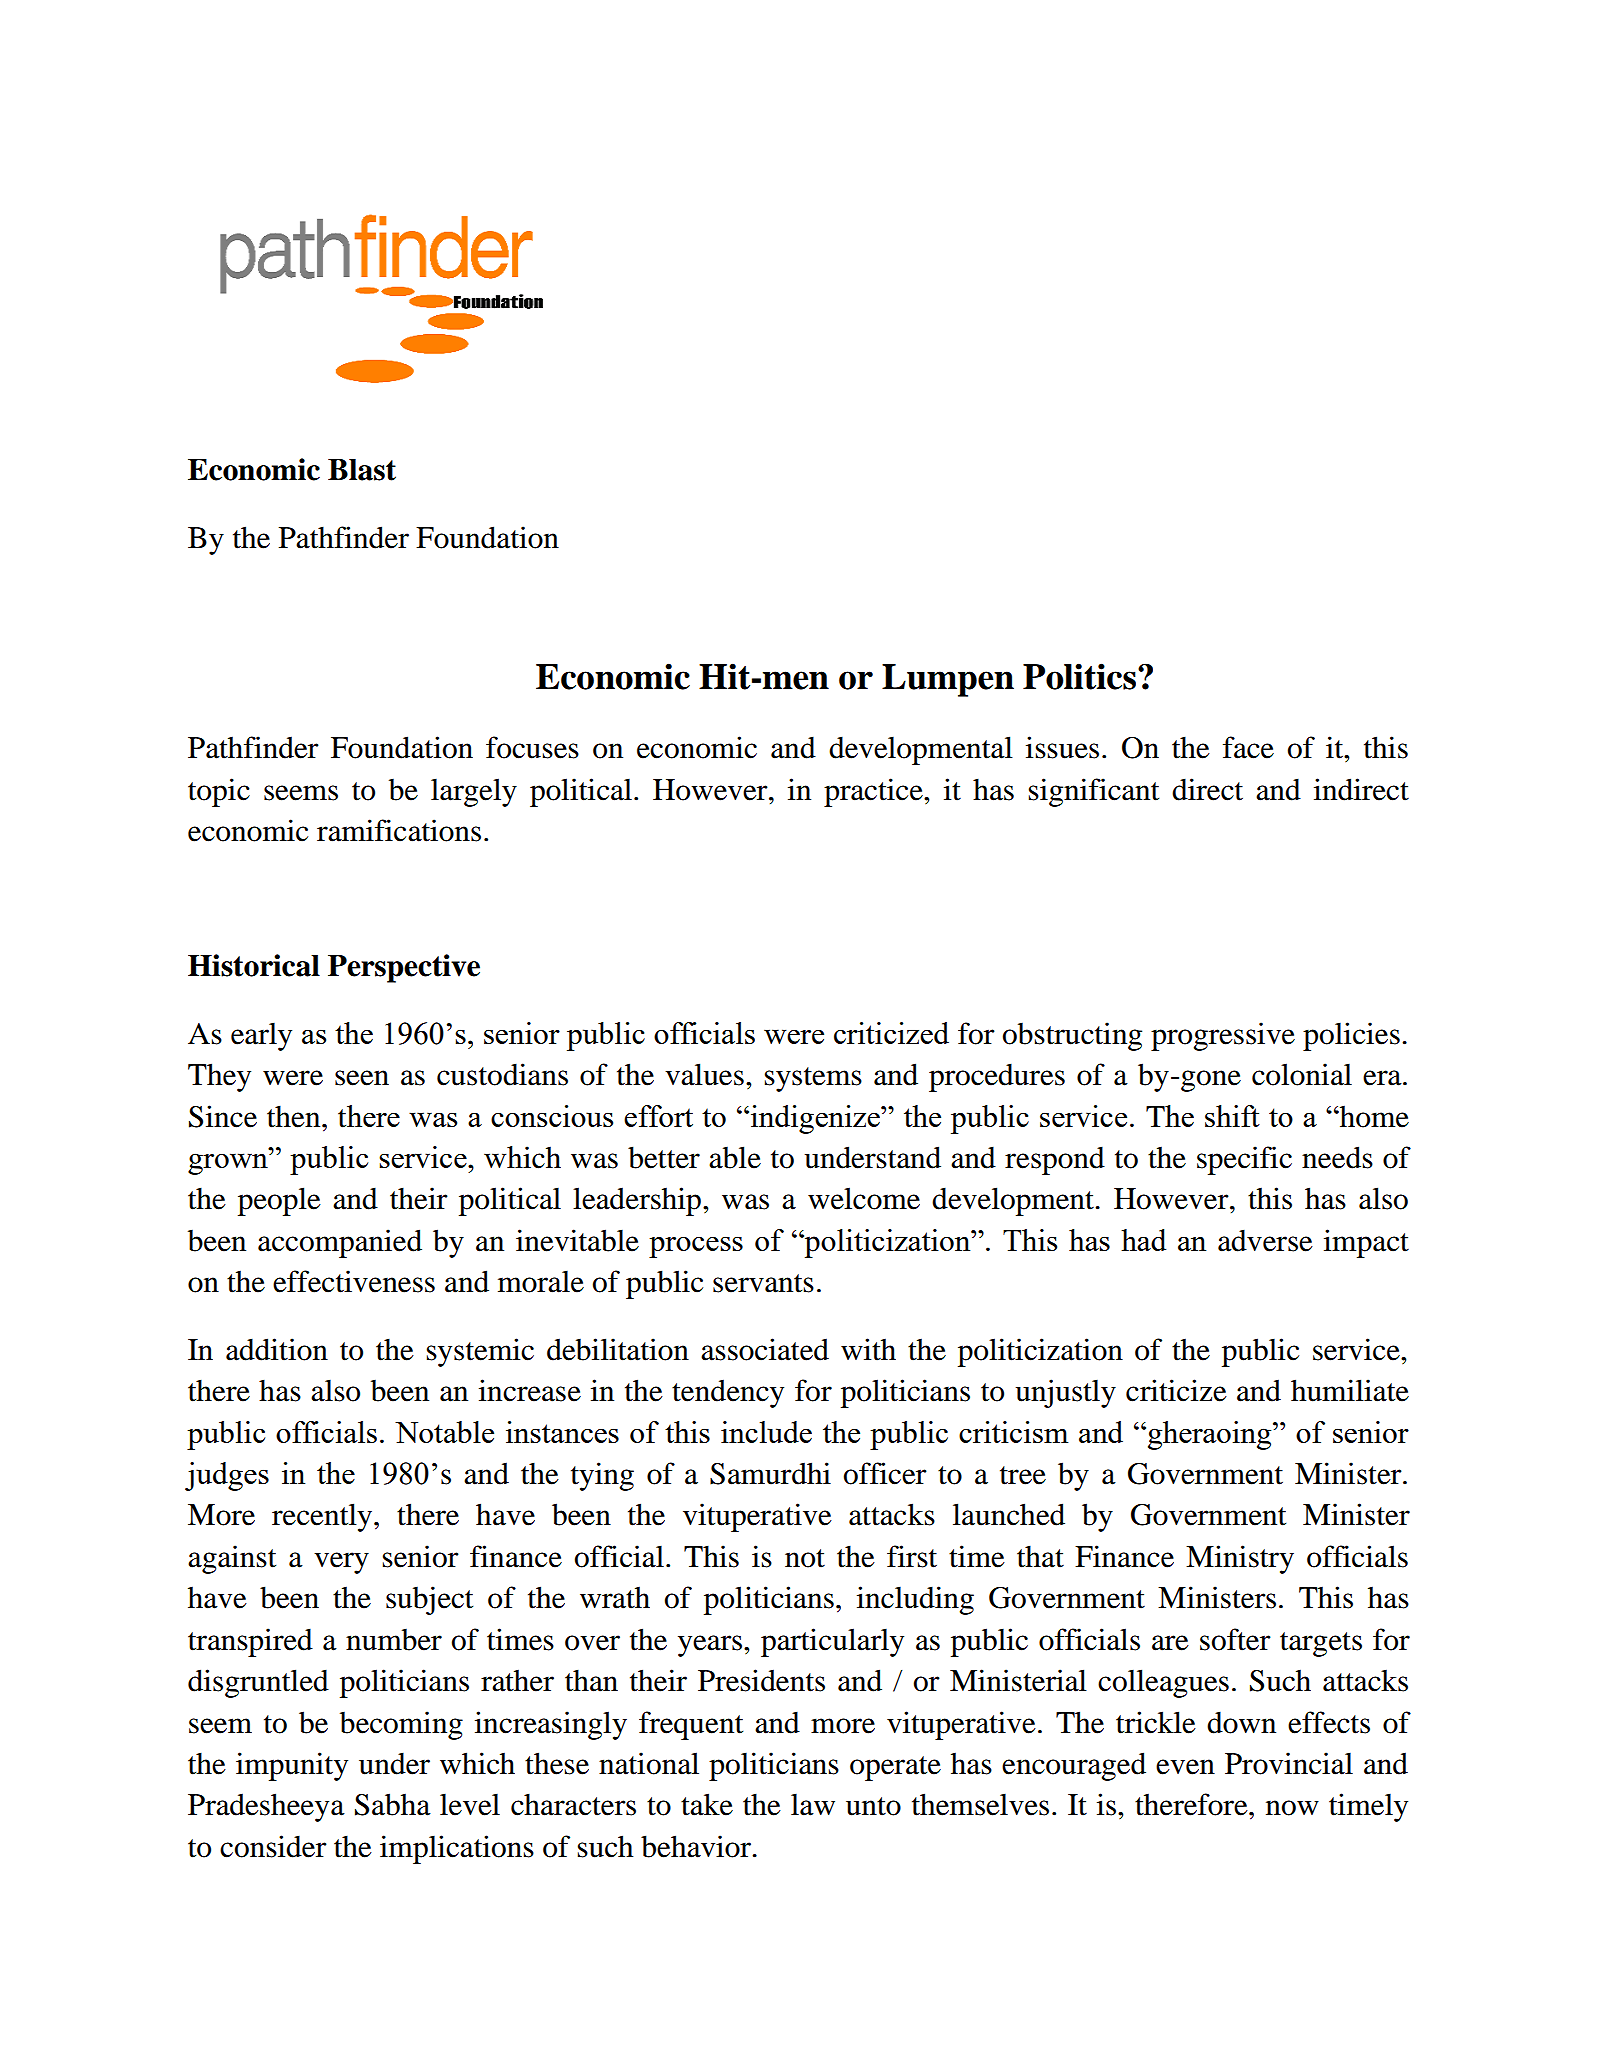 The height and width of the screenshot is (2067, 1597). What do you see at coordinates (1244, 1160) in the screenshot?
I see `specific` at bounding box center [1244, 1160].
